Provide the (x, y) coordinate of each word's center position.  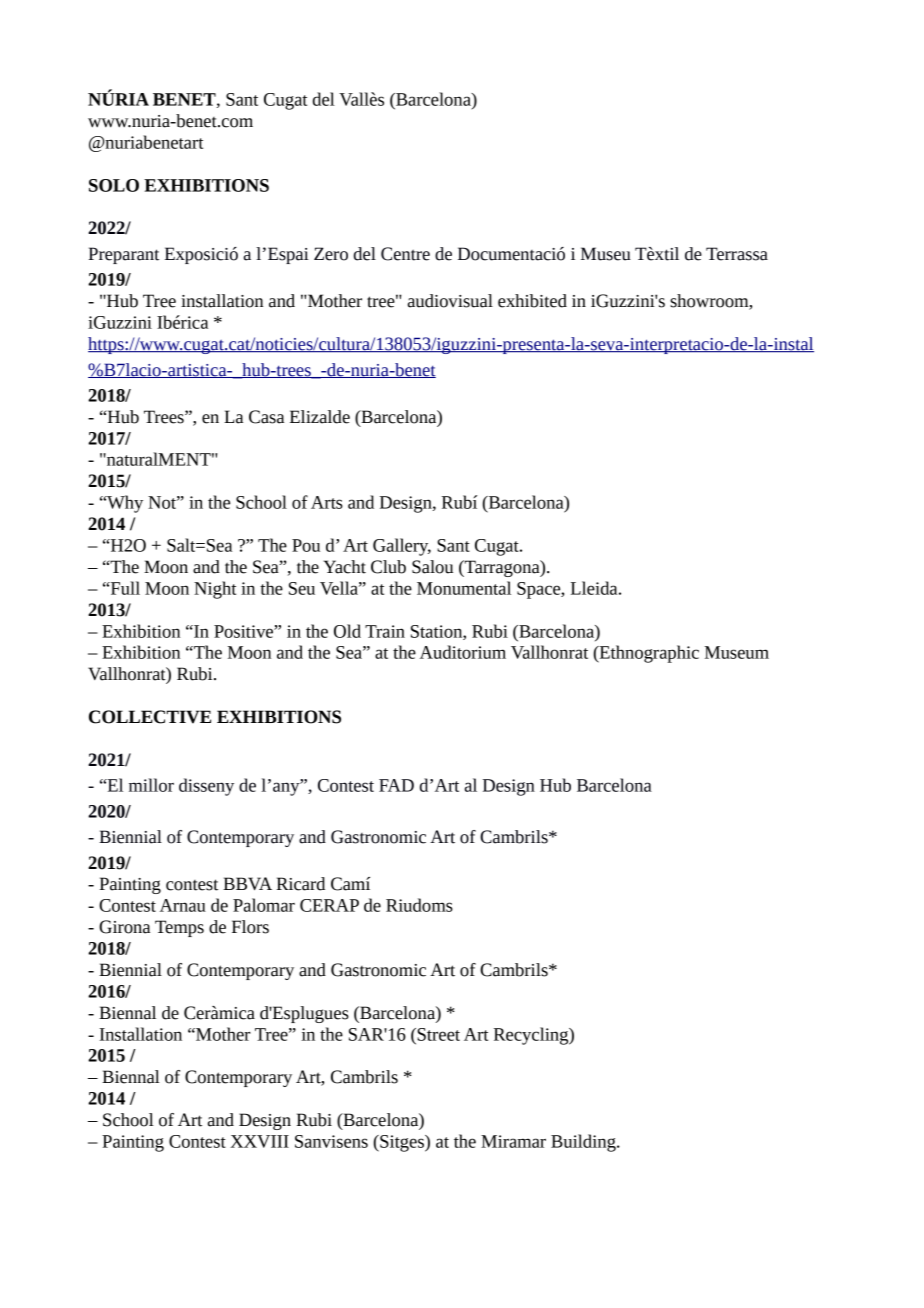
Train (385, 631)
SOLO (114, 185)
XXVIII (259, 1141)
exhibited (532, 301)
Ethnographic (648, 654)
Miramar (513, 1141)
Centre (405, 254)
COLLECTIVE (150, 717)
